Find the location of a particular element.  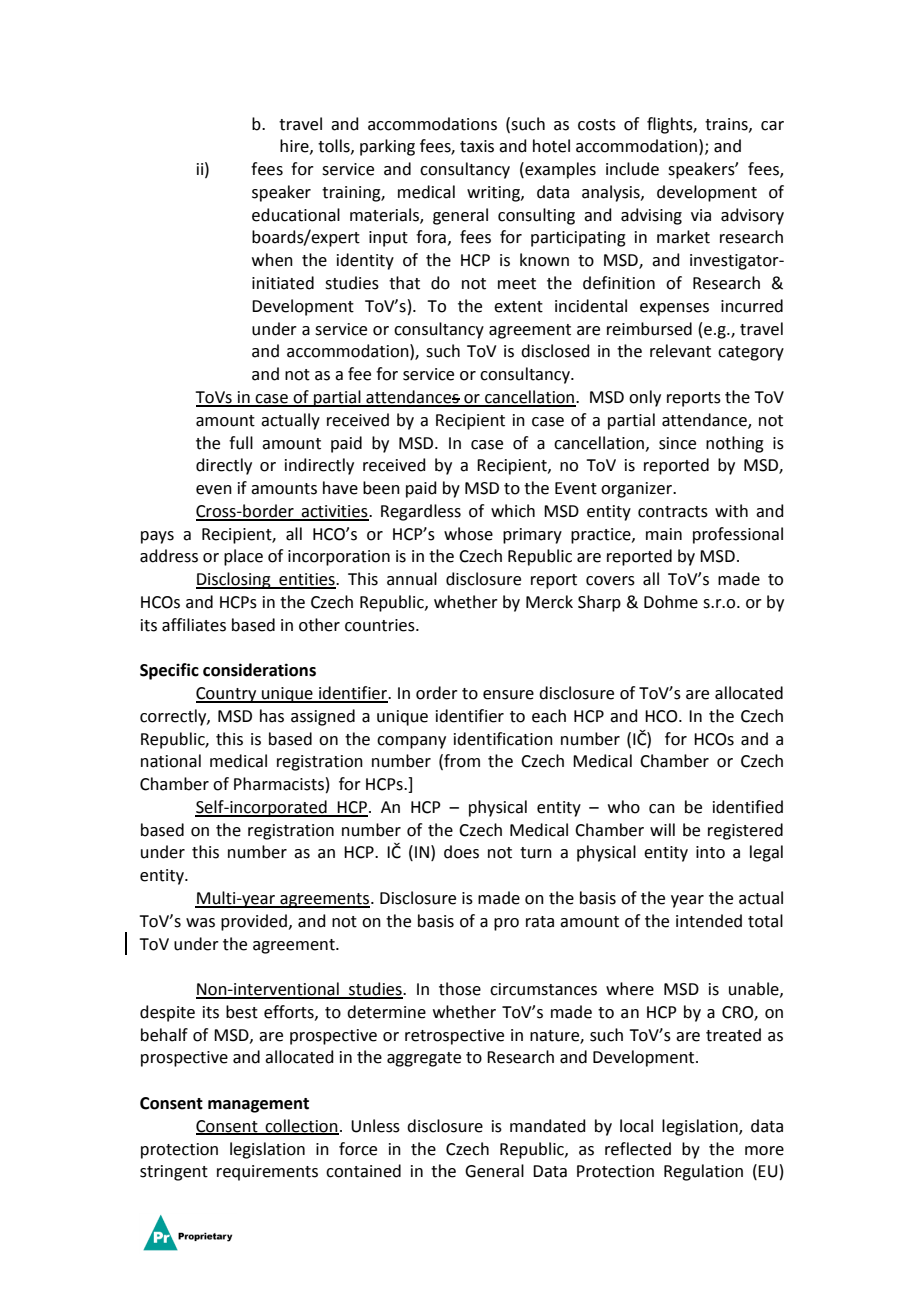

management is located at coordinates (258, 1105).
